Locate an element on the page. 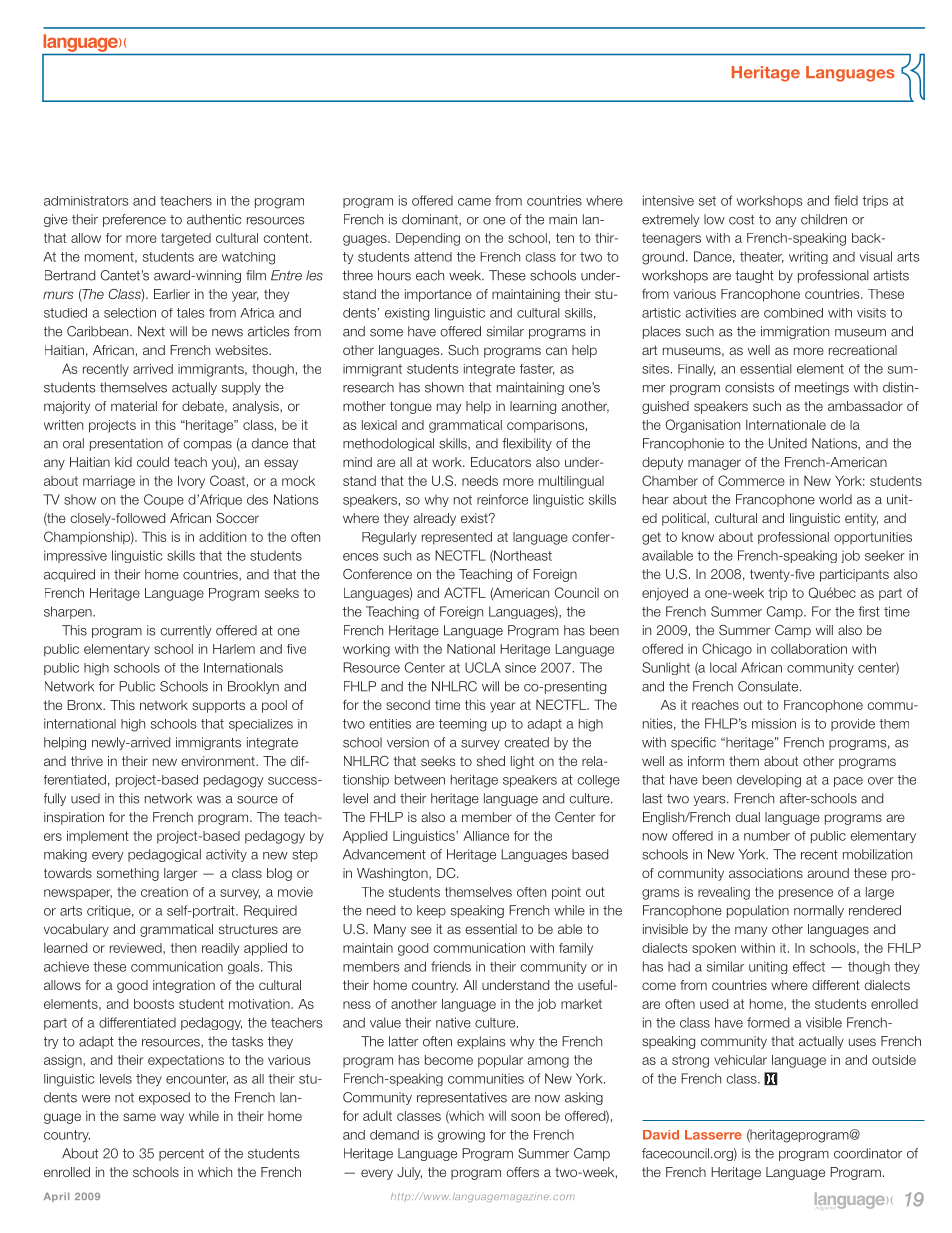 The height and width of the image is (1233, 952). percent is located at coordinates (181, 1155).
